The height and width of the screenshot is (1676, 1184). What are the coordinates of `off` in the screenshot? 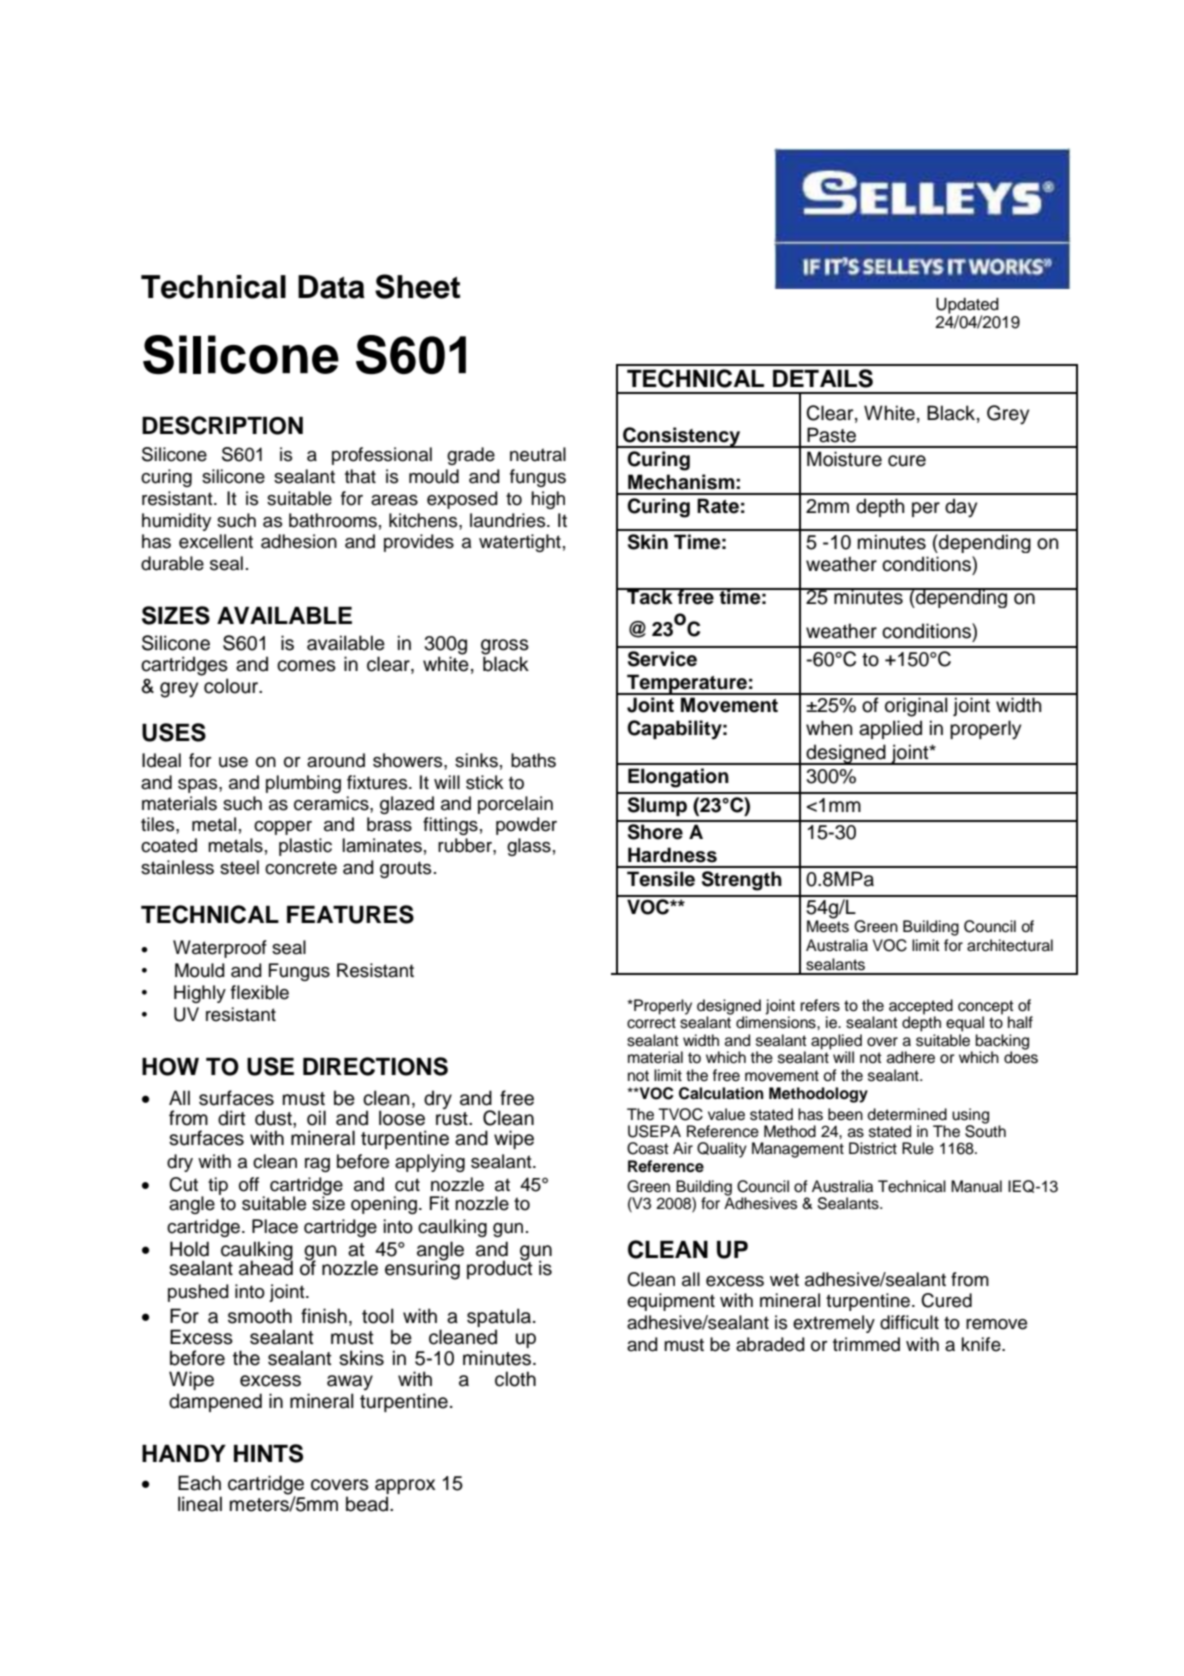 It's located at (249, 1184).
